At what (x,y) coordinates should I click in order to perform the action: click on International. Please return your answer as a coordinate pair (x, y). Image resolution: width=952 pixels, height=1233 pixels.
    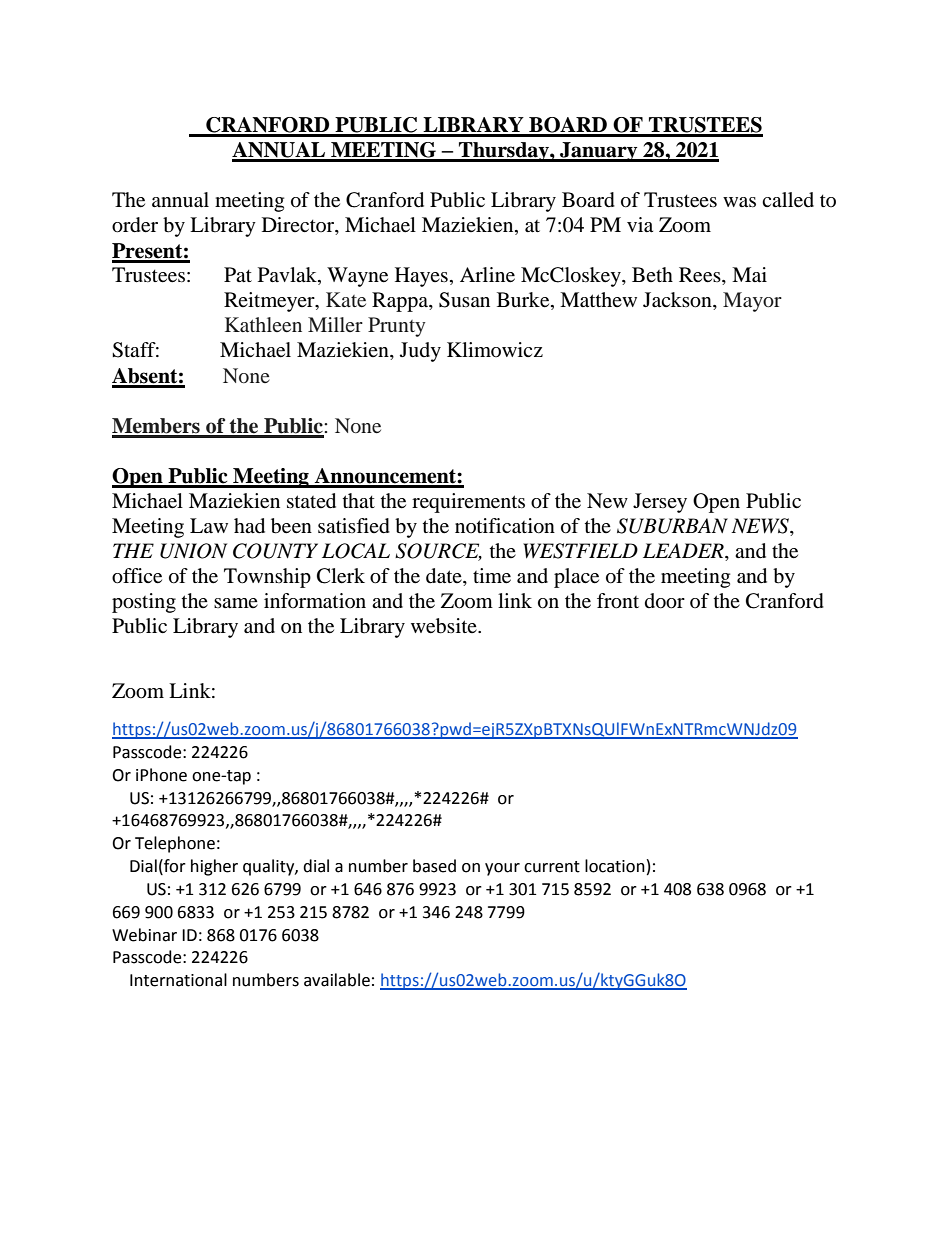
    Looking at the image, I should click on (178, 980).
